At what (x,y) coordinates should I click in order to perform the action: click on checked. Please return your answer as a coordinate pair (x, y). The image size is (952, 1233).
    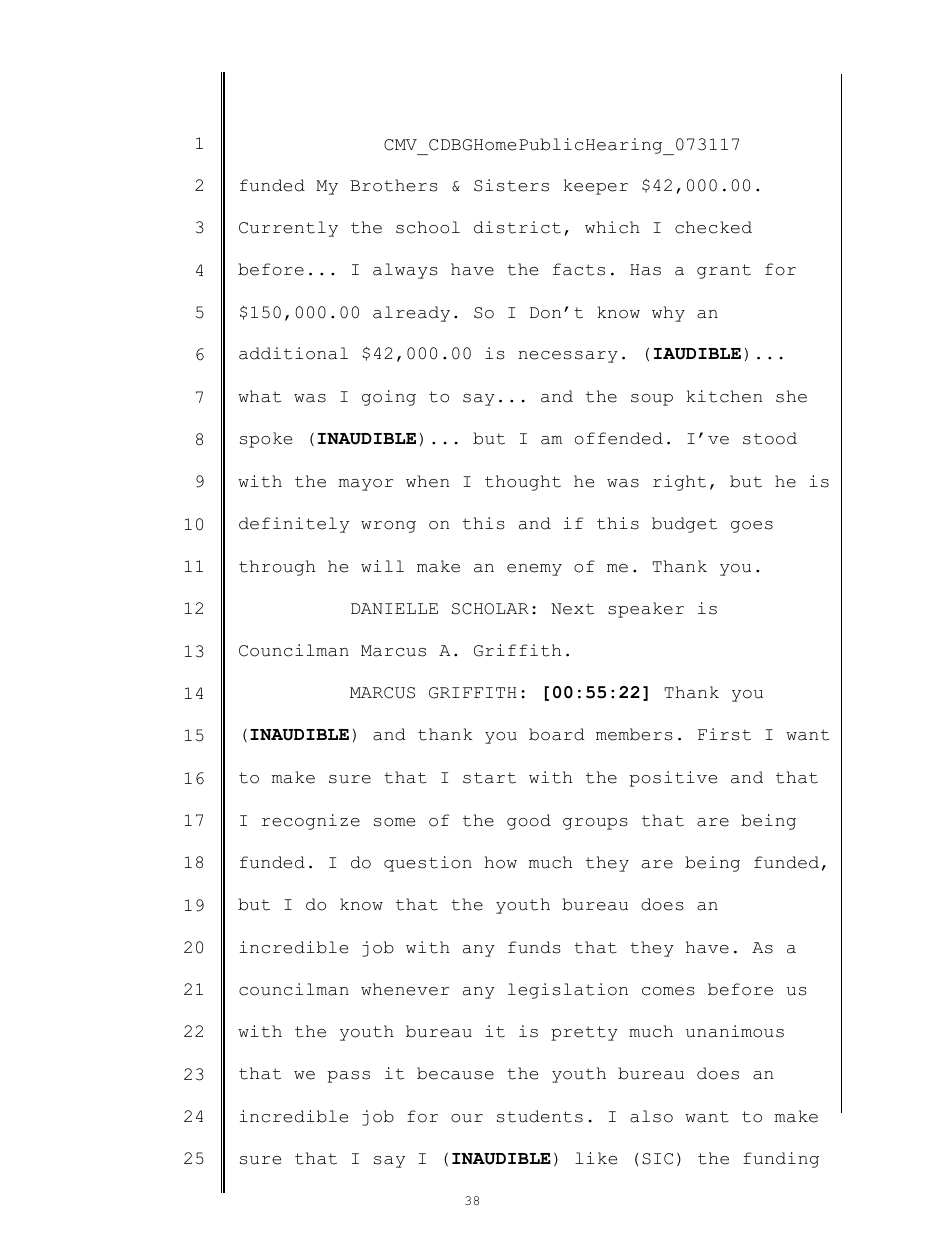
    Looking at the image, I should click on (713, 227).
